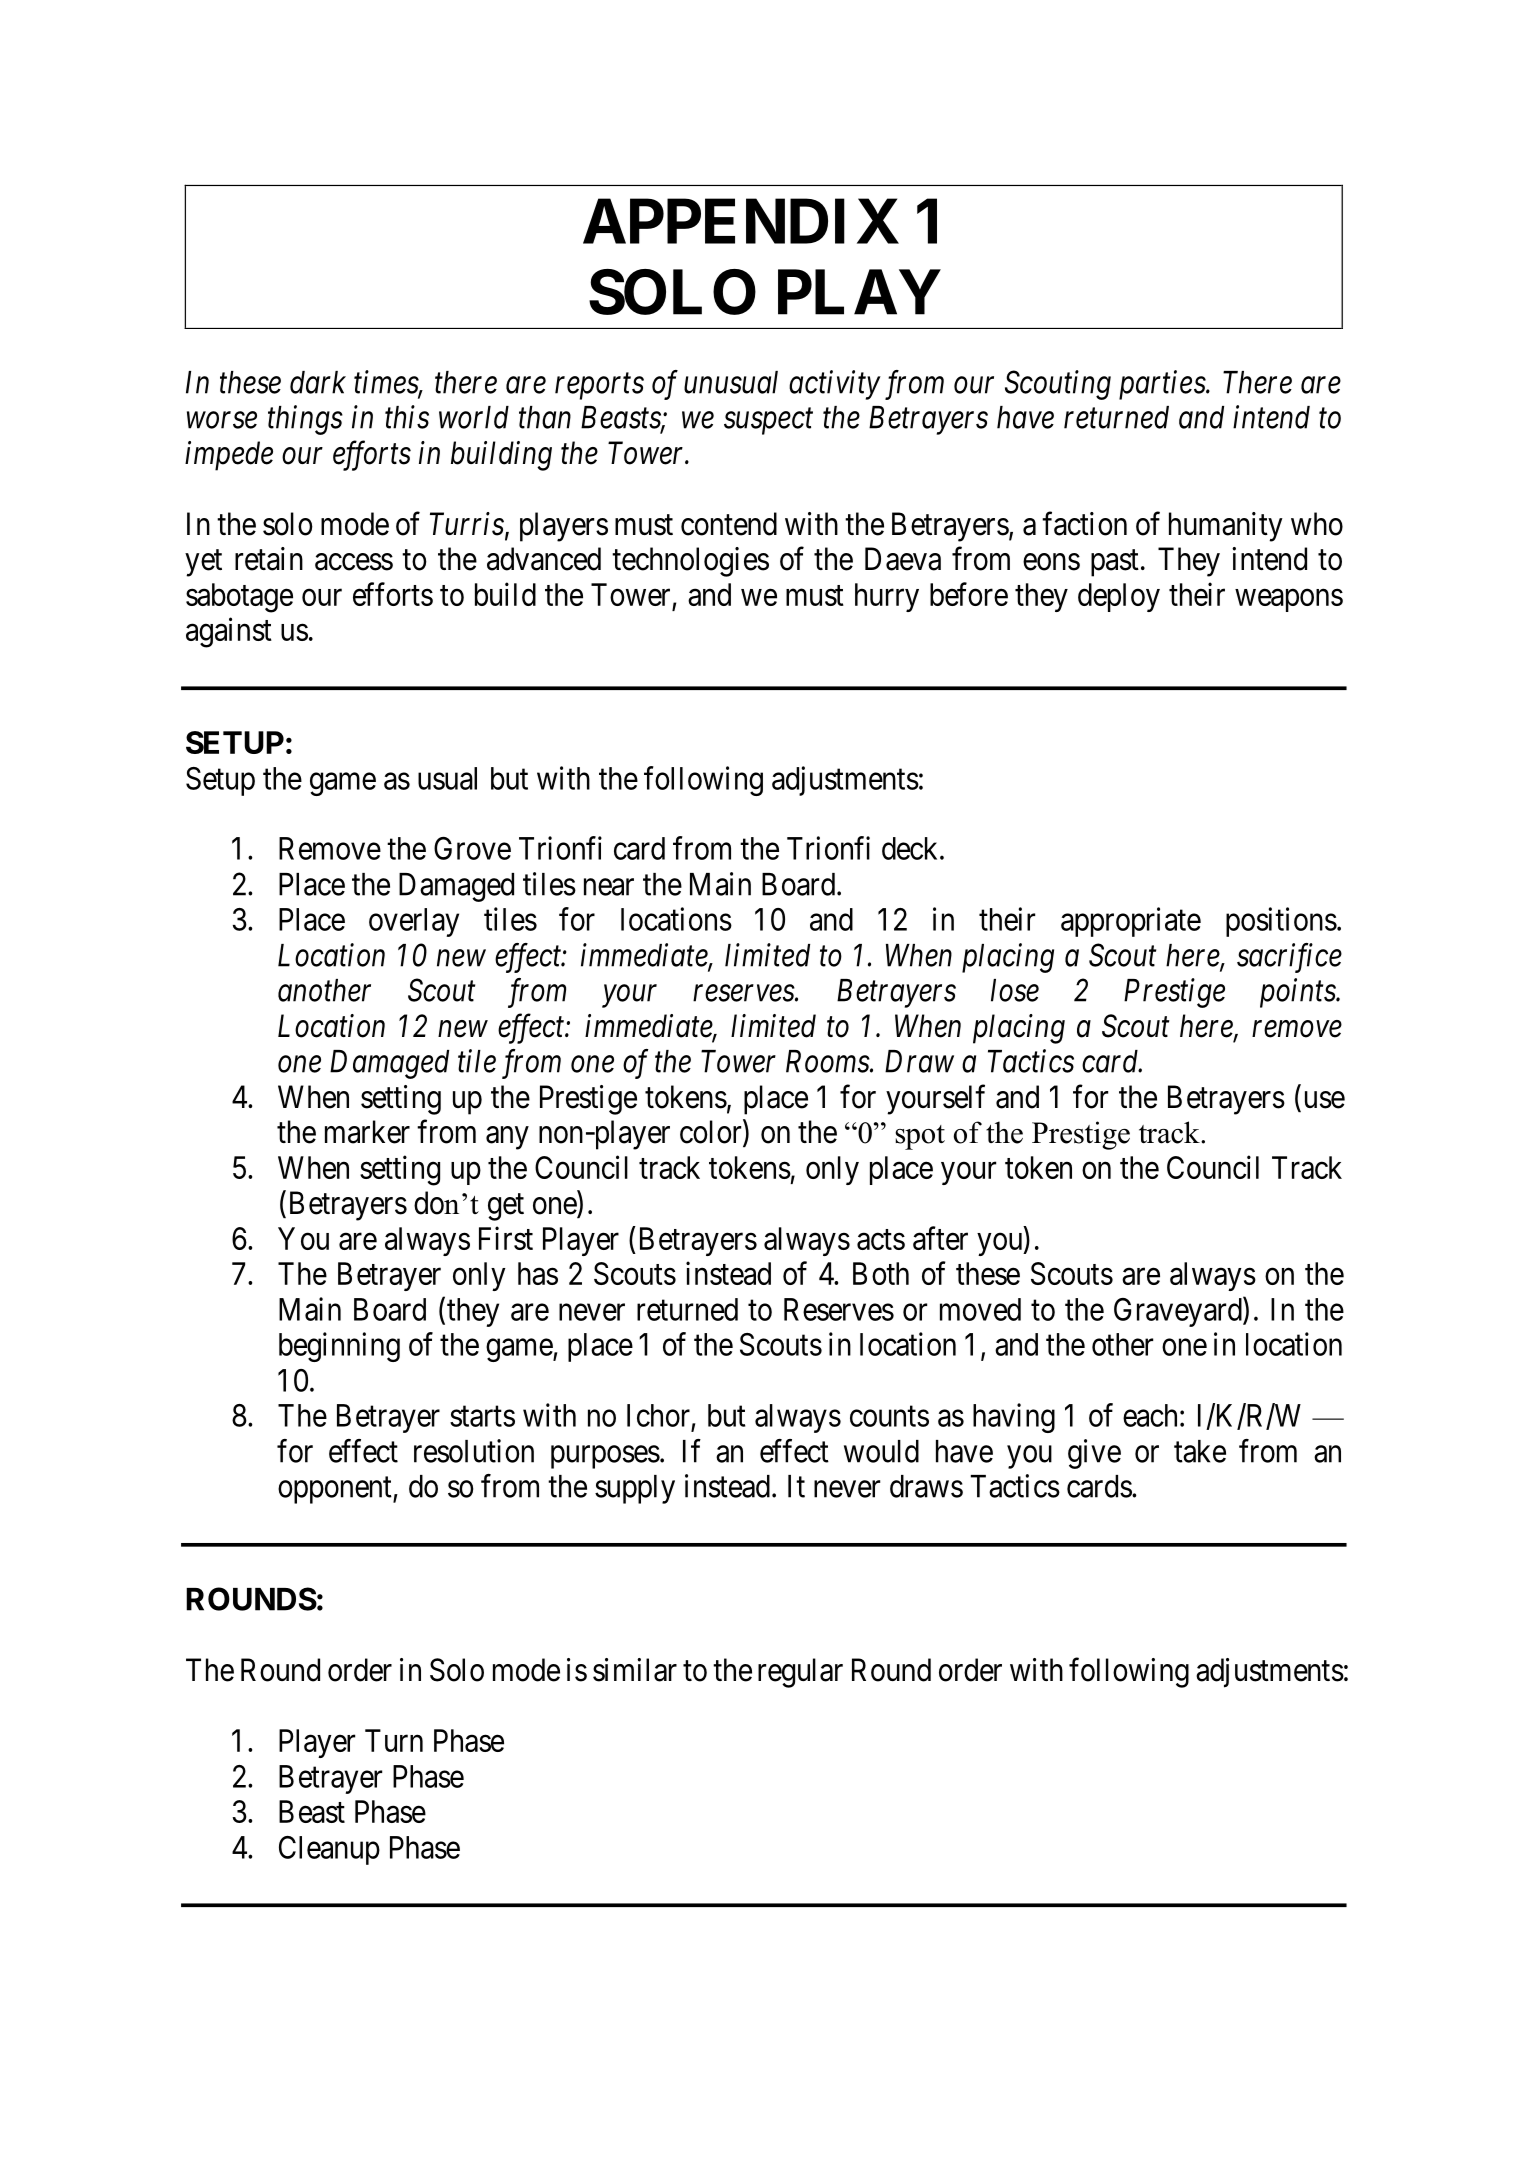 The image size is (1527, 2161). I want to click on Graveyard, so click(1179, 1312).
